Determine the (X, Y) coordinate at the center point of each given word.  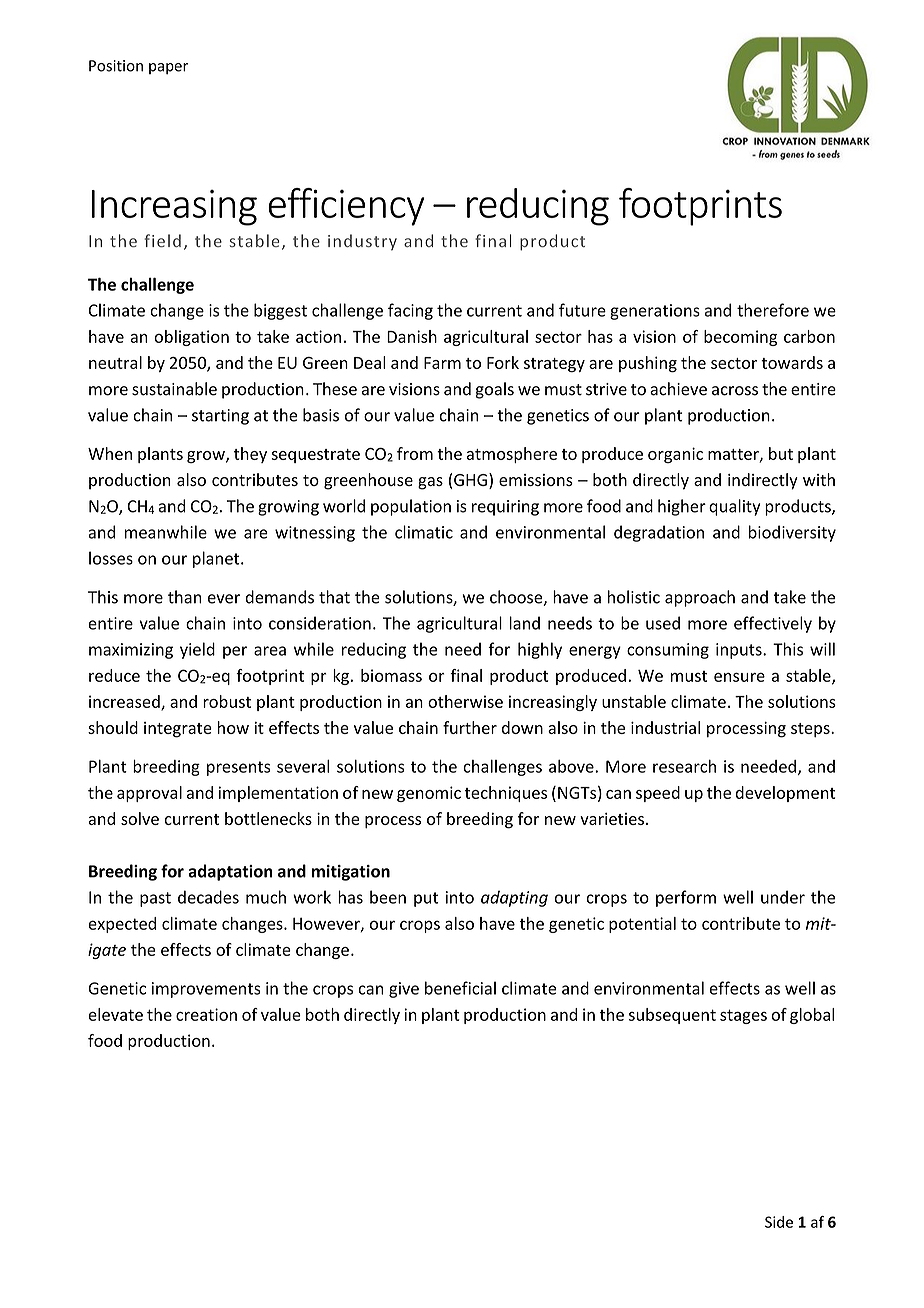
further (470, 727)
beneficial (460, 988)
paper (168, 69)
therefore (773, 310)
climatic (424, 532)
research (684, 766)
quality (734, 507)
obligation (191, 338)
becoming (740, 338)
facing (410, 311)
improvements (206, 990)
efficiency (346, 207)
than (185, 597)
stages (743, 1016)
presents (238, 768)
